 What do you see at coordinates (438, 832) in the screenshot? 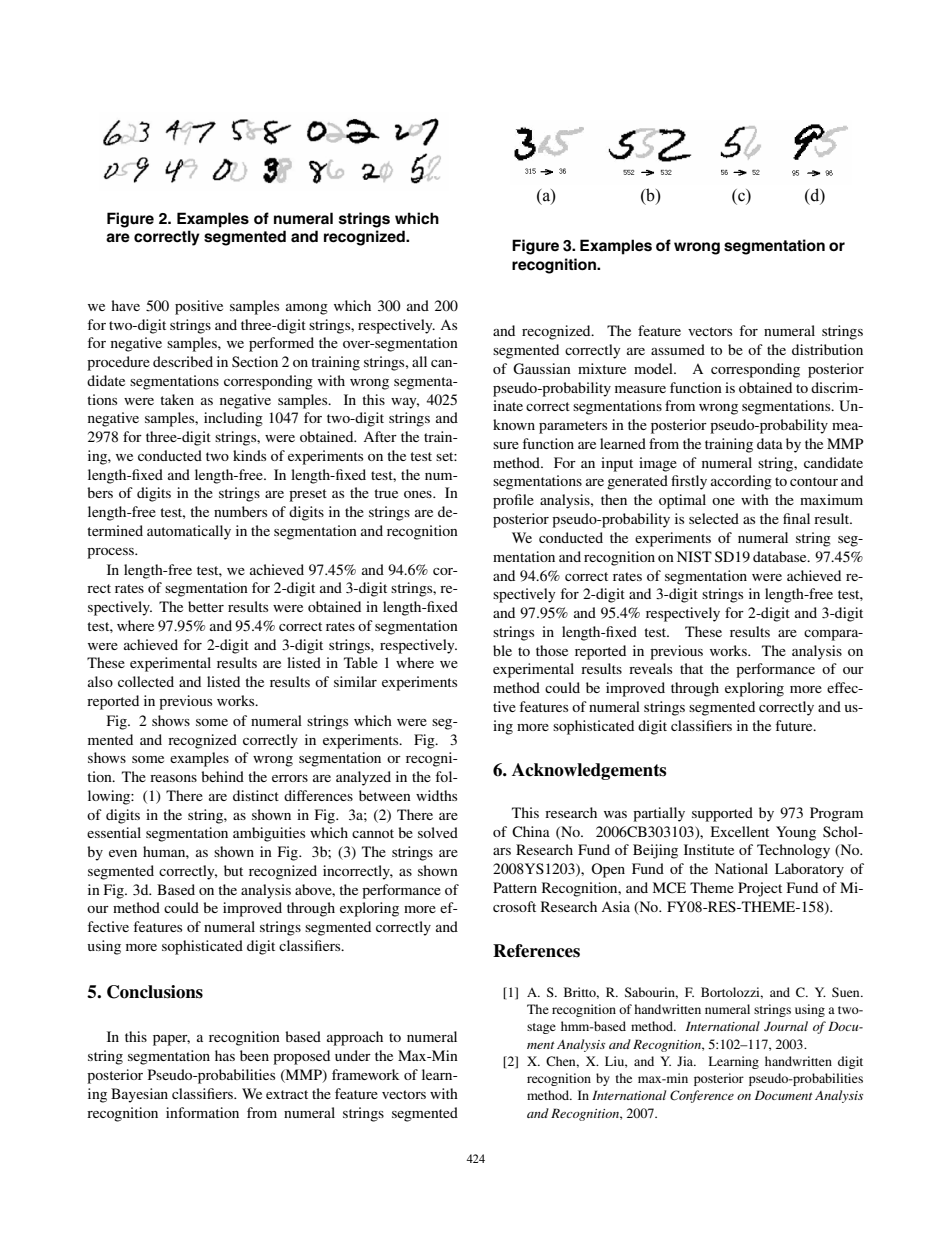
I see `solved` at bounding box center [438, 832].
